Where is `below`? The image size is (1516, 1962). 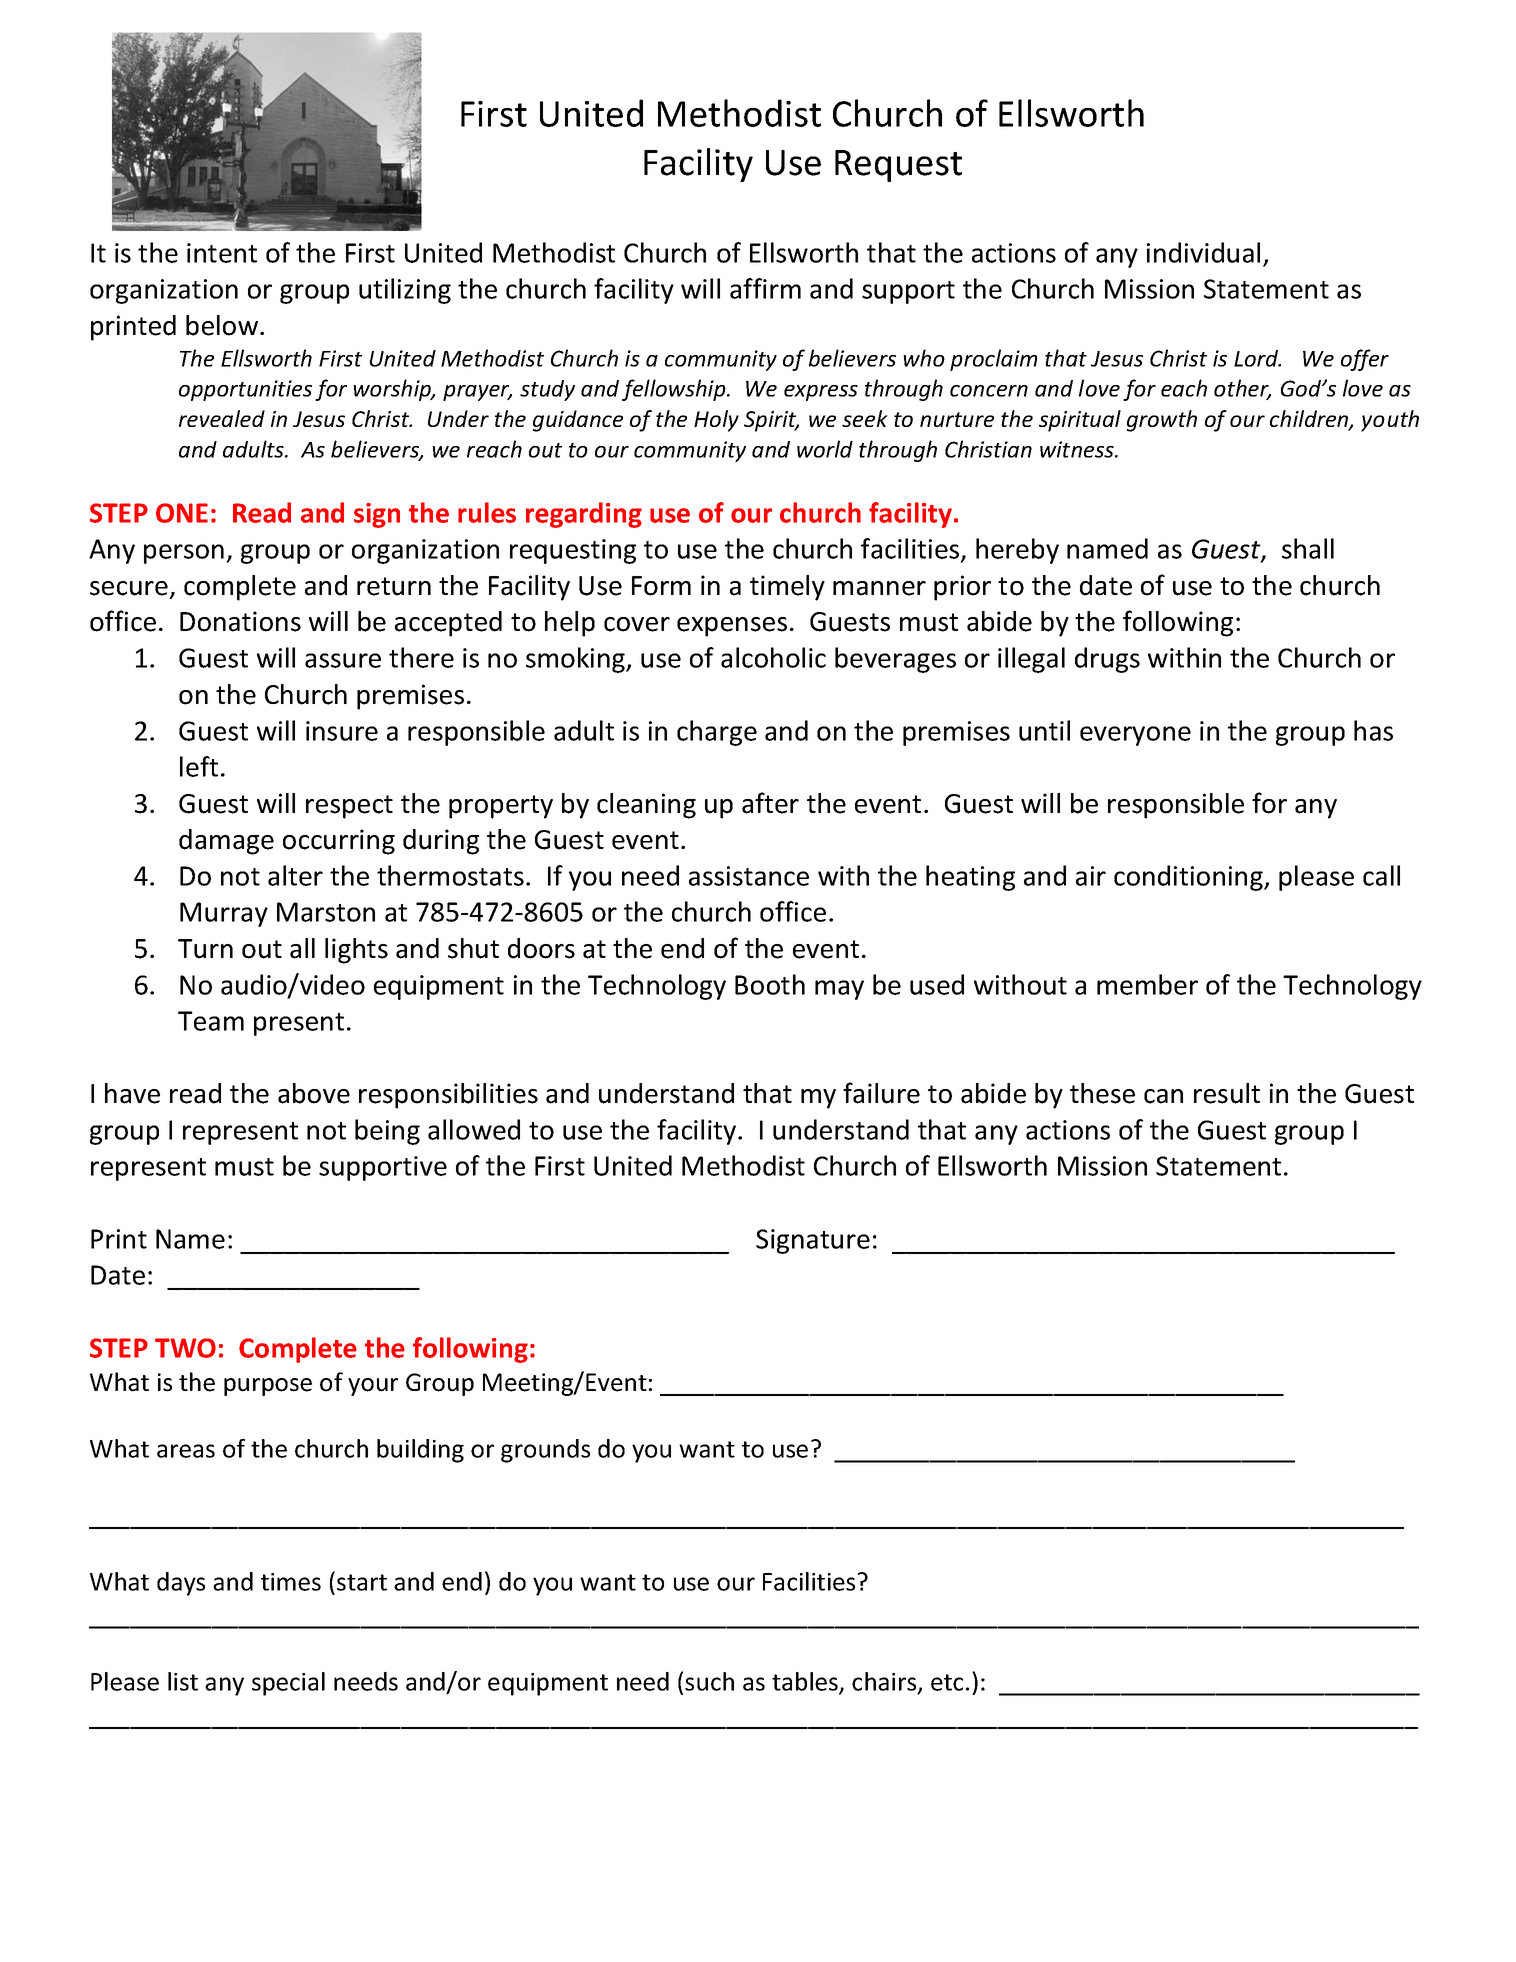 below is located at coordinates (223, 325).
